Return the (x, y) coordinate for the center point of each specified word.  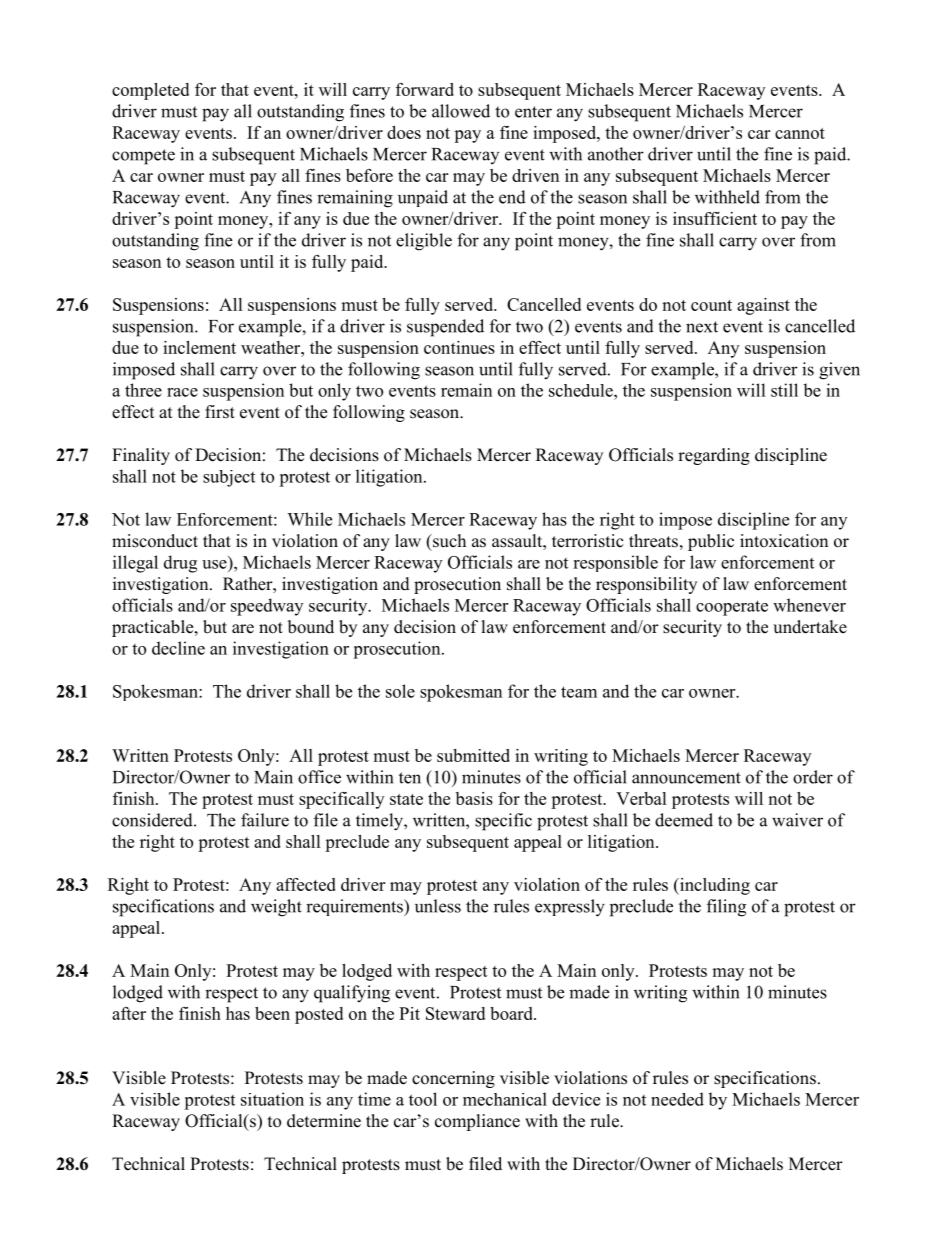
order (813, 777)
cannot (800, 133)
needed (677, 1099)
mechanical (505, 1099)
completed (150, 91)
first (220, 412)
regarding (714, 456)
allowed (461, 111)
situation (272, 1099)
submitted (473, 755)
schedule (582, 390)
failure (265, 820)
